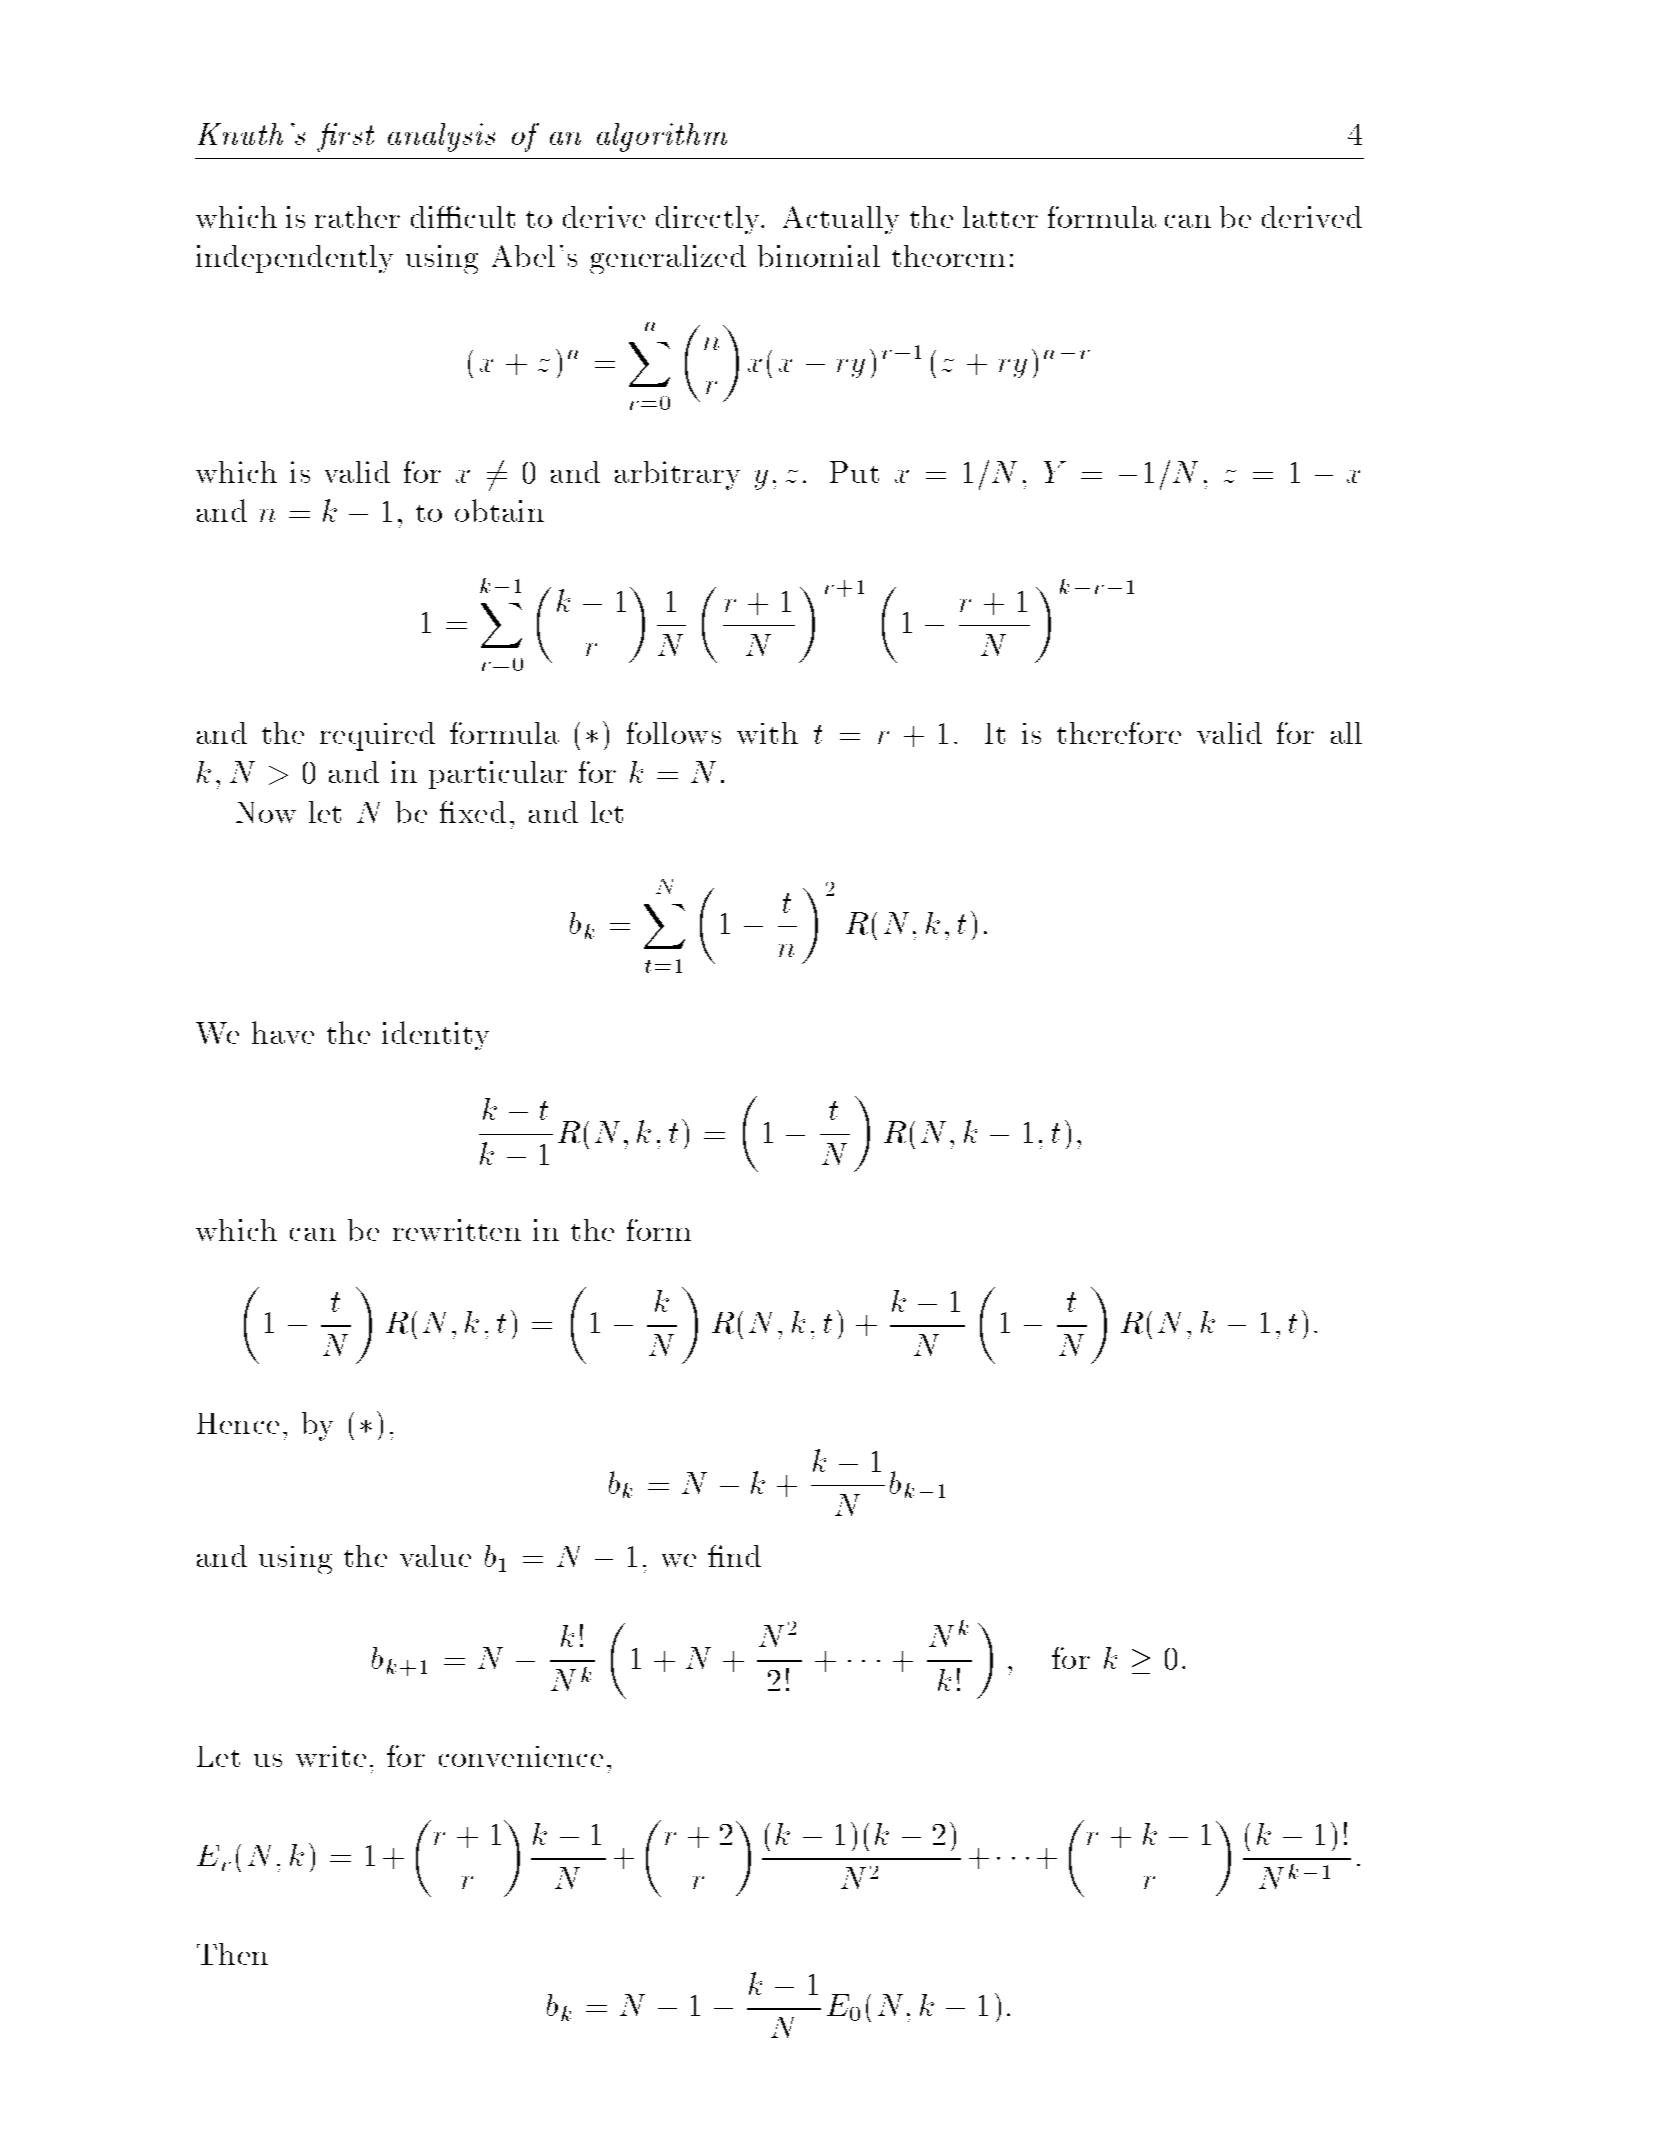 Image resolution: width=1661 pixels, height=2150 pixels. What do you see at coordinates (1119, 733) in the page?
I see `therefore` at bounding box center [1119, 733].
